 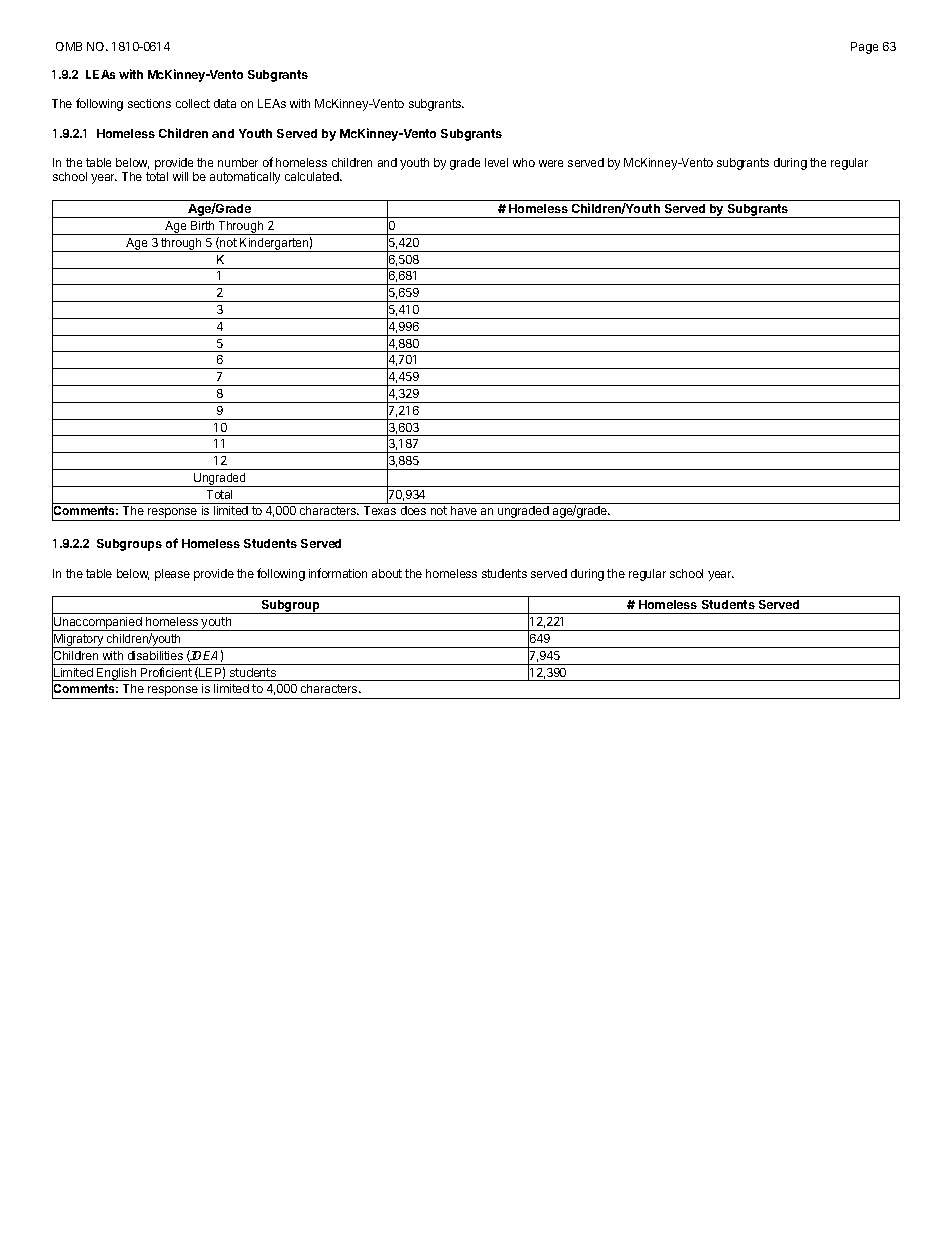 What do you see at coordinates (238, 162) in the screenshot?
I see `number` at bounding box center [238, 162].
